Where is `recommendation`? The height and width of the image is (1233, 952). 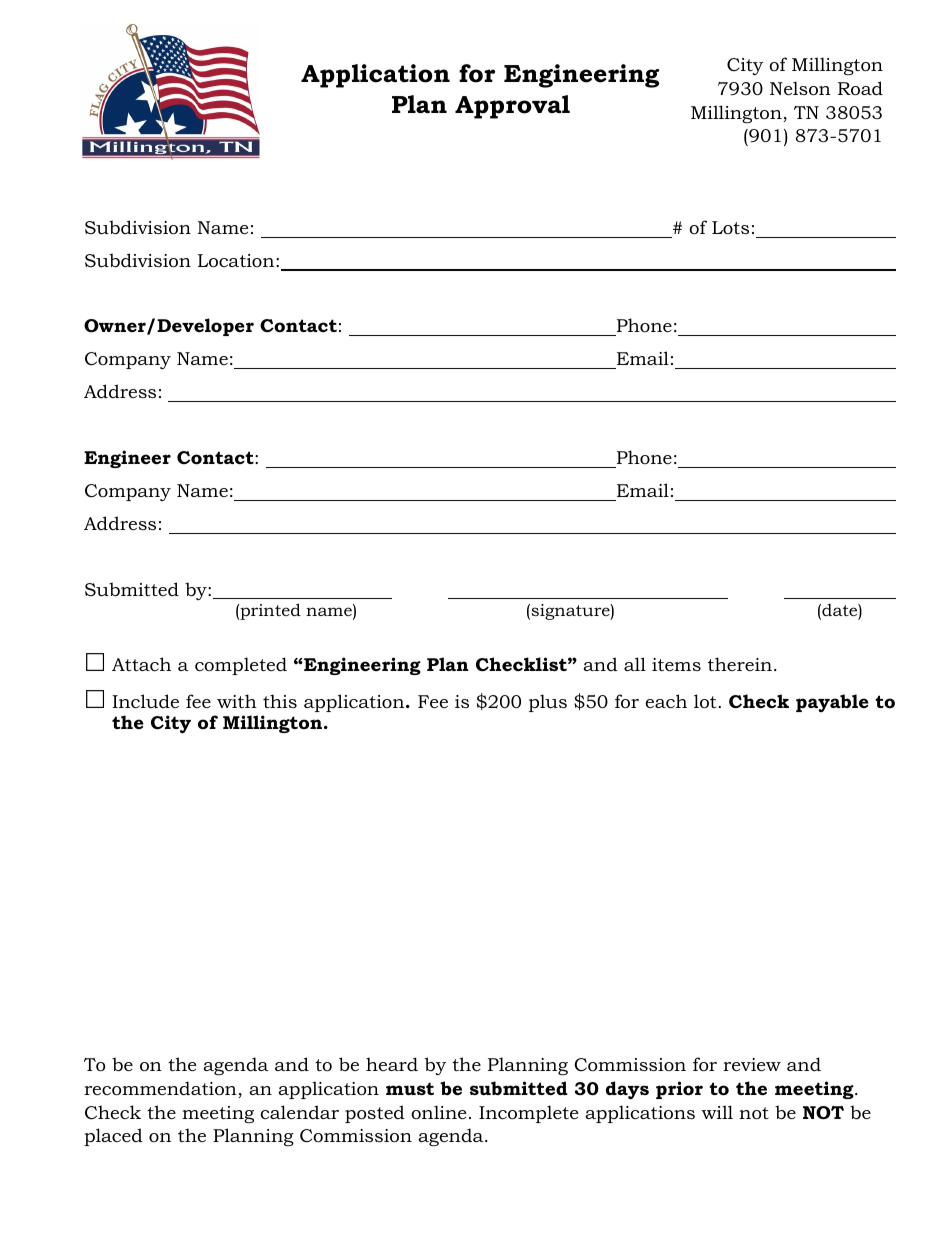 recommendation is located at coordinates (161, 1089).
